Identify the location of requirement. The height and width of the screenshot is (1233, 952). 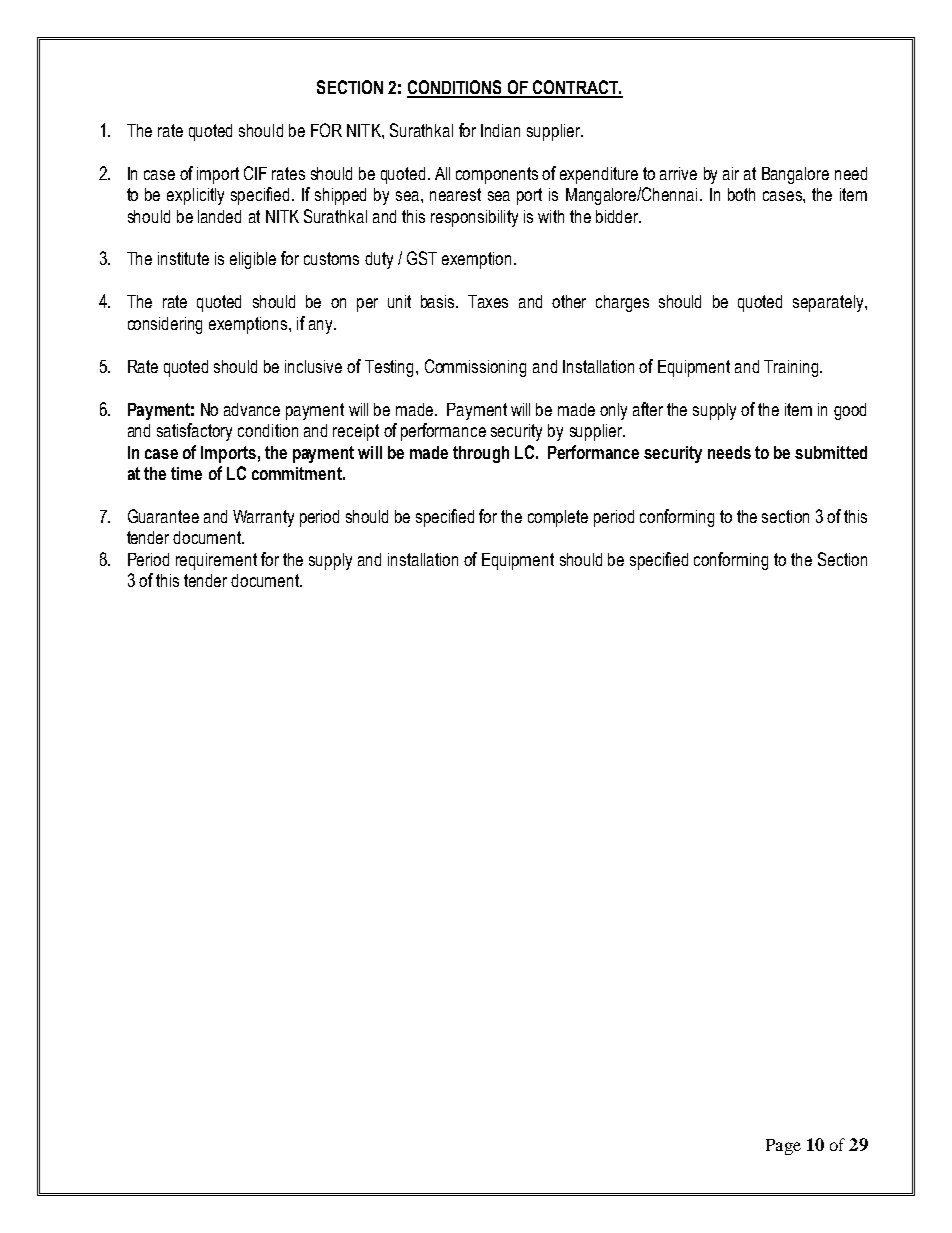
(216, 561).
